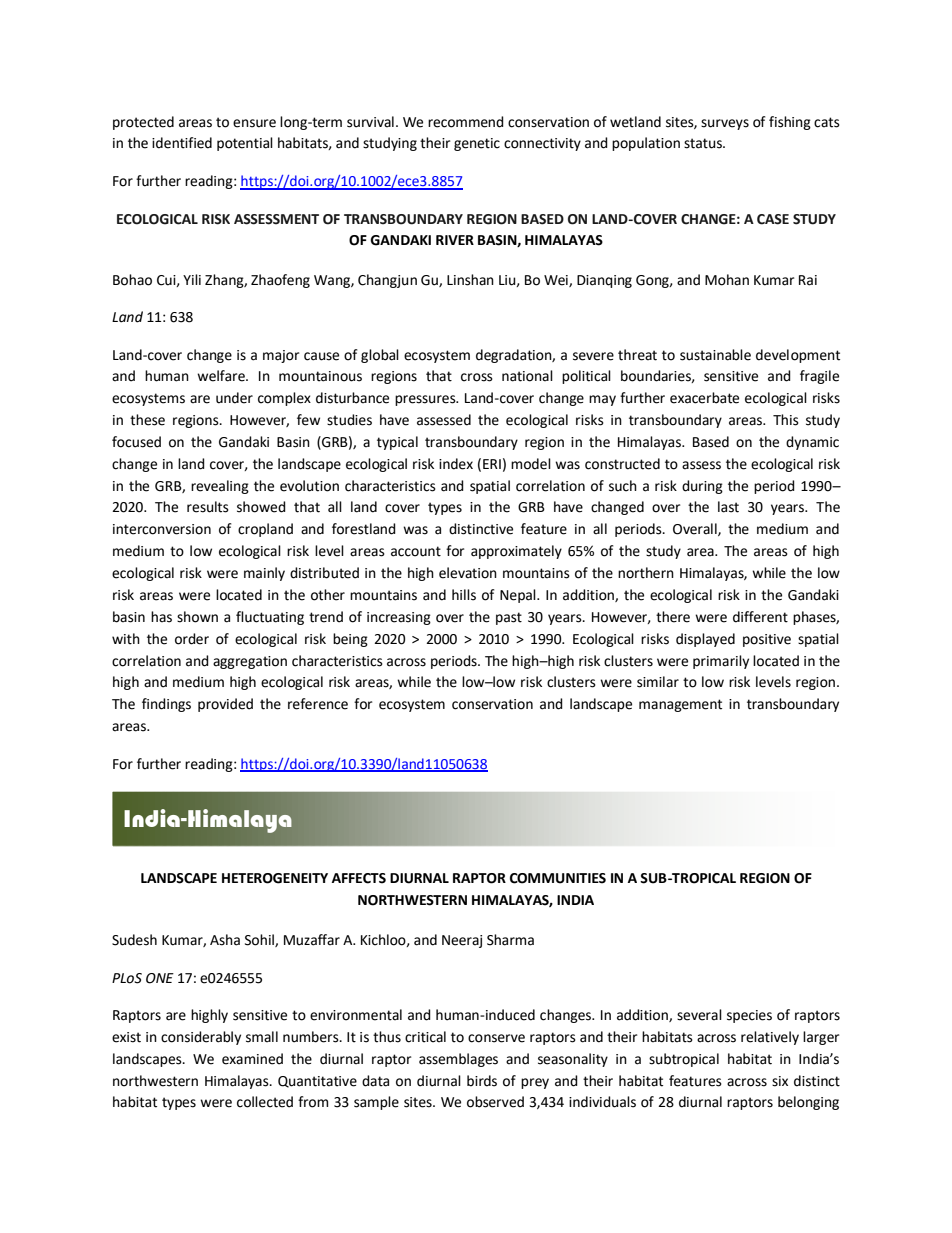  What do you see at coordinates (208, 507) in the document?
I see `results` at bounding box center [208, 507].
